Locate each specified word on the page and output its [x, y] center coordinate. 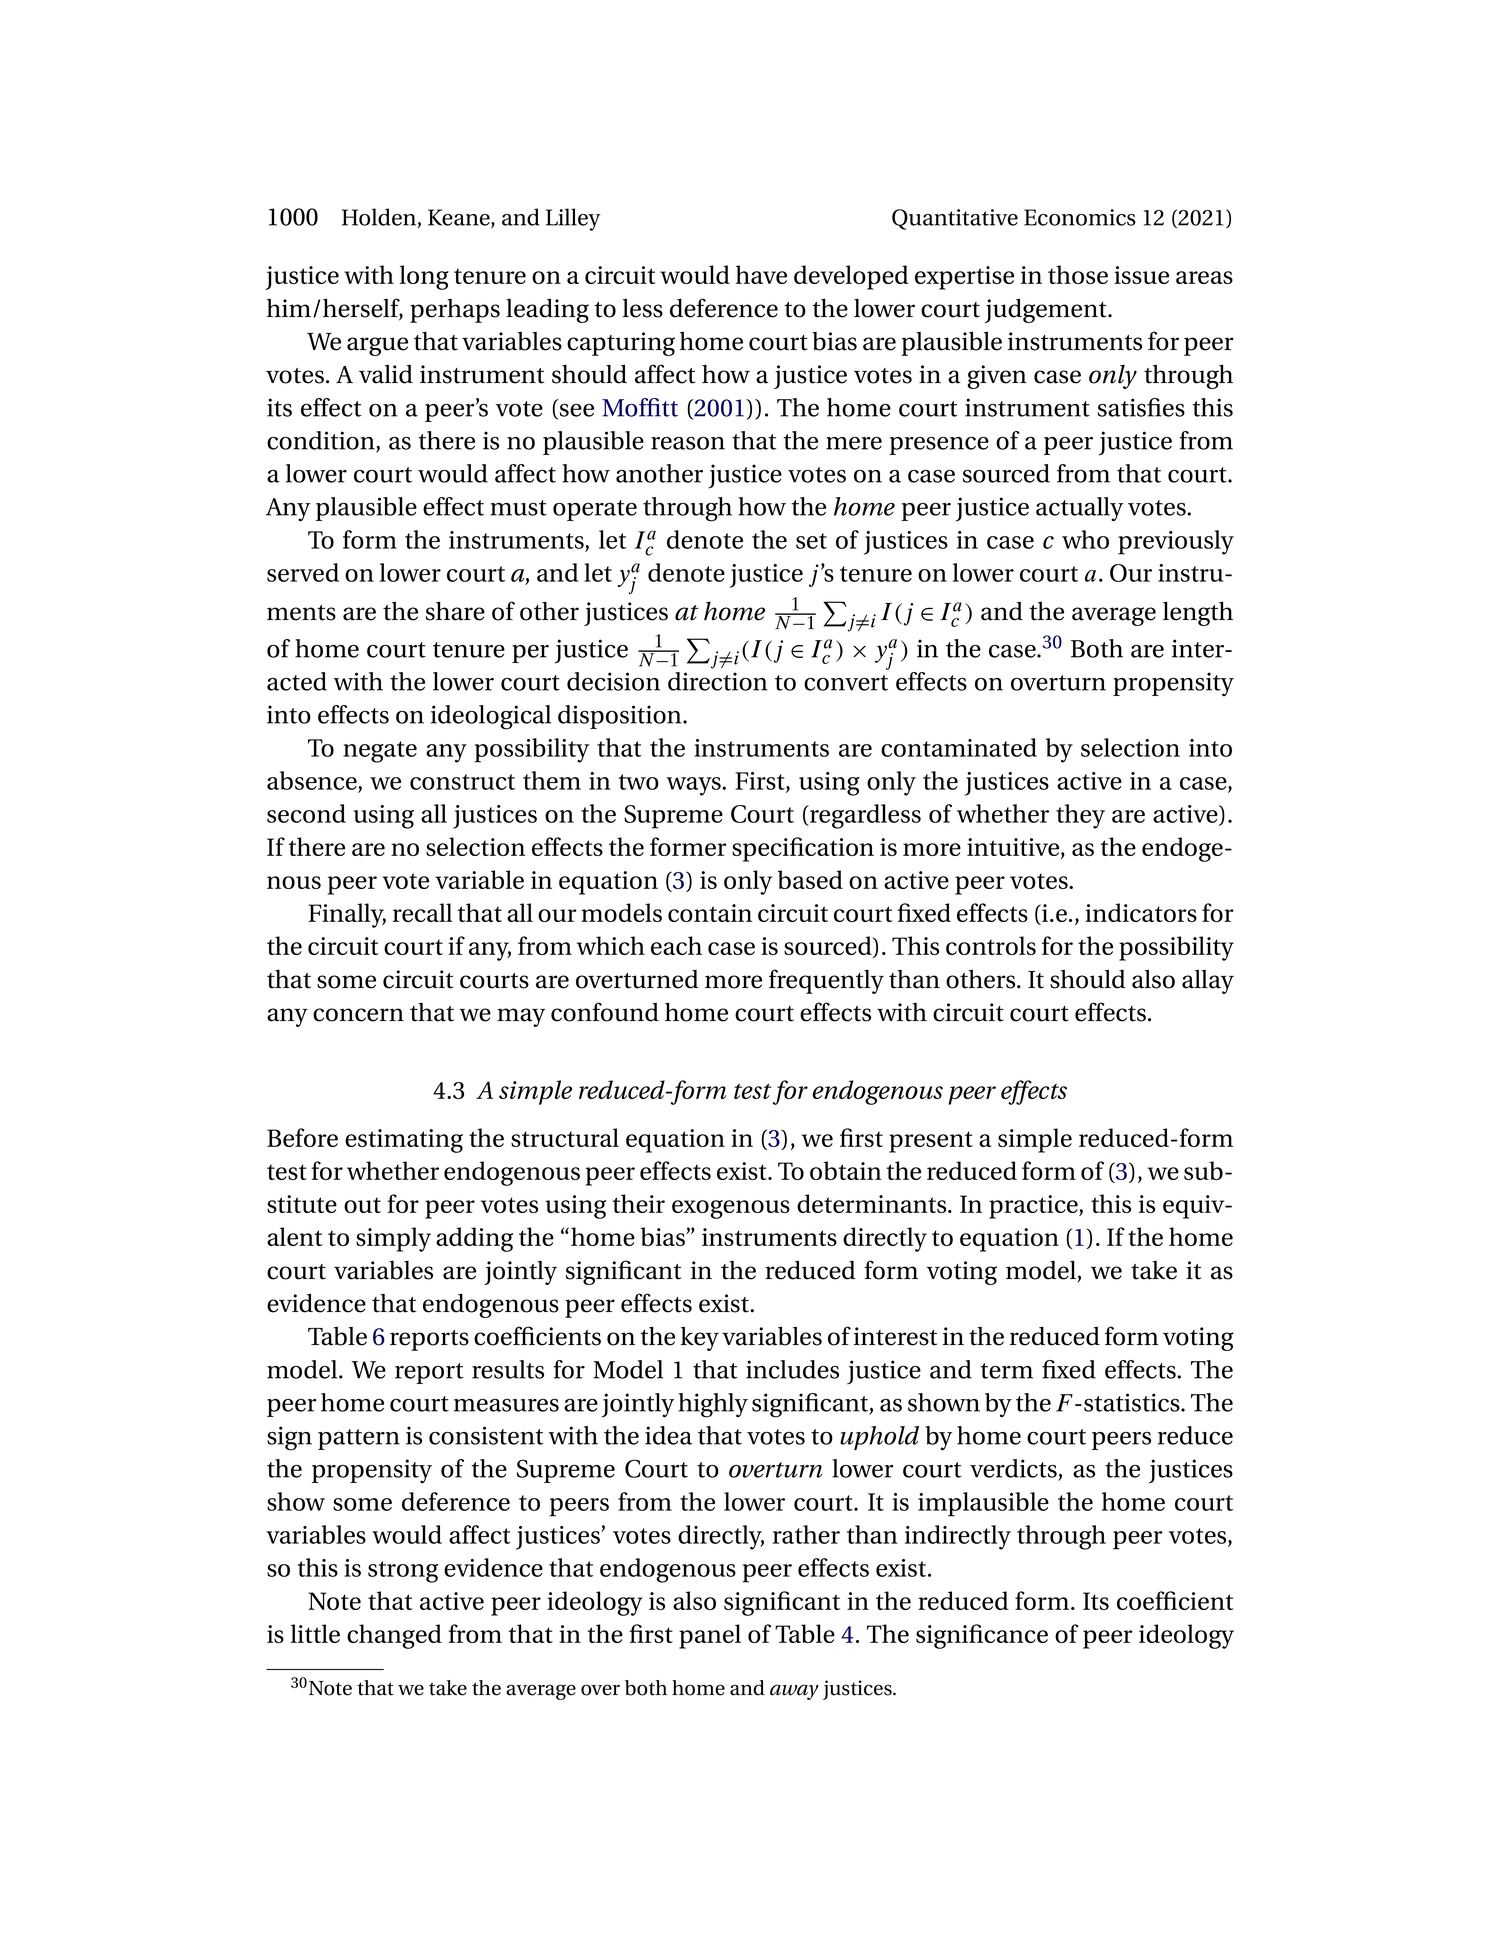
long [424, 277]
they [1080, 816]
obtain [846, 1170]
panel [710, 1636]
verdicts [1013, 1468]
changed [394, 1636]
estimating [404, 1141]
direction [718, 681]
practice [1034, 1207]
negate [380, 752]
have [761, 274]
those [1078, 274]
